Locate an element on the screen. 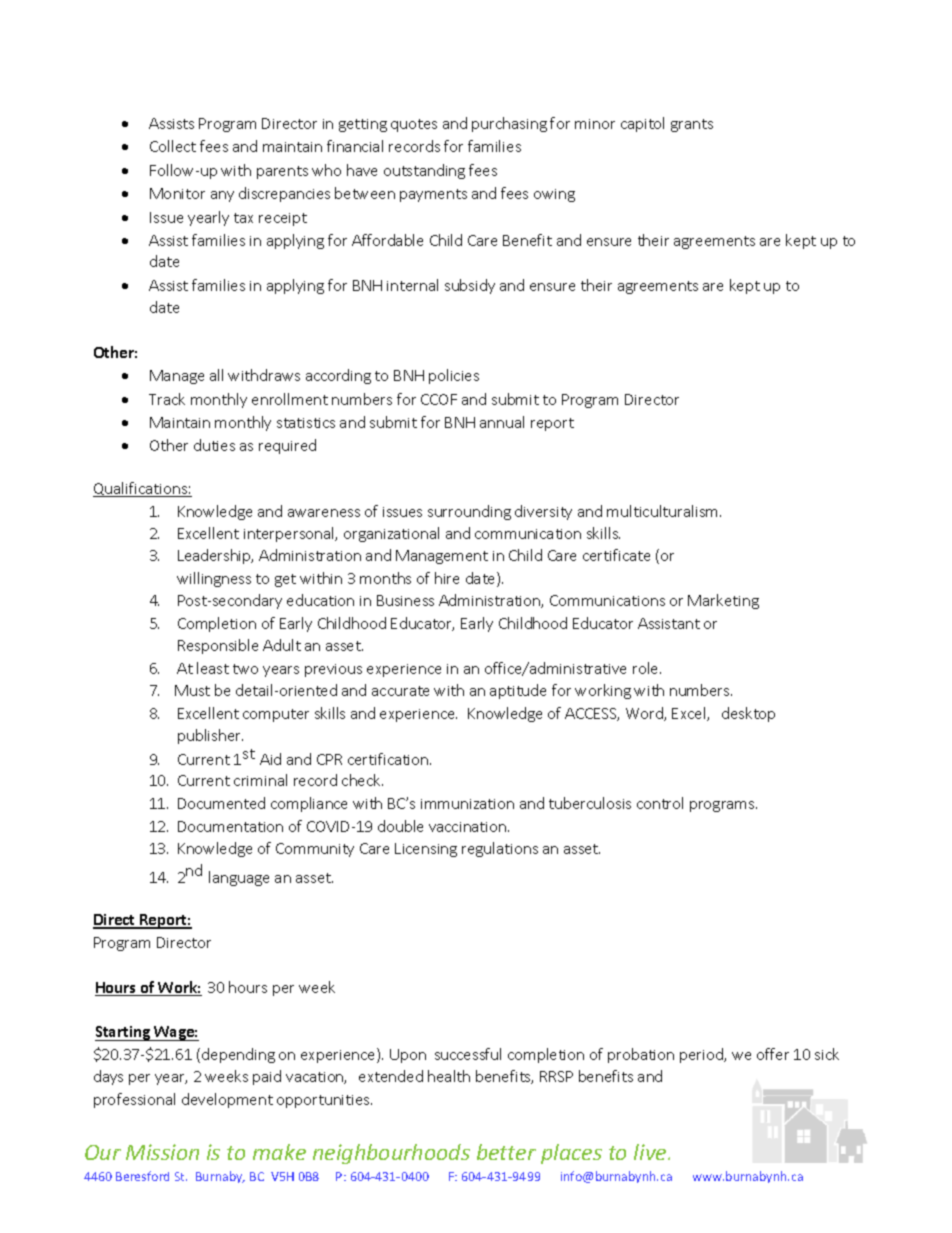 This screenshot has height=1233, width=952. outstanding is located at coordinates (424, 171).
